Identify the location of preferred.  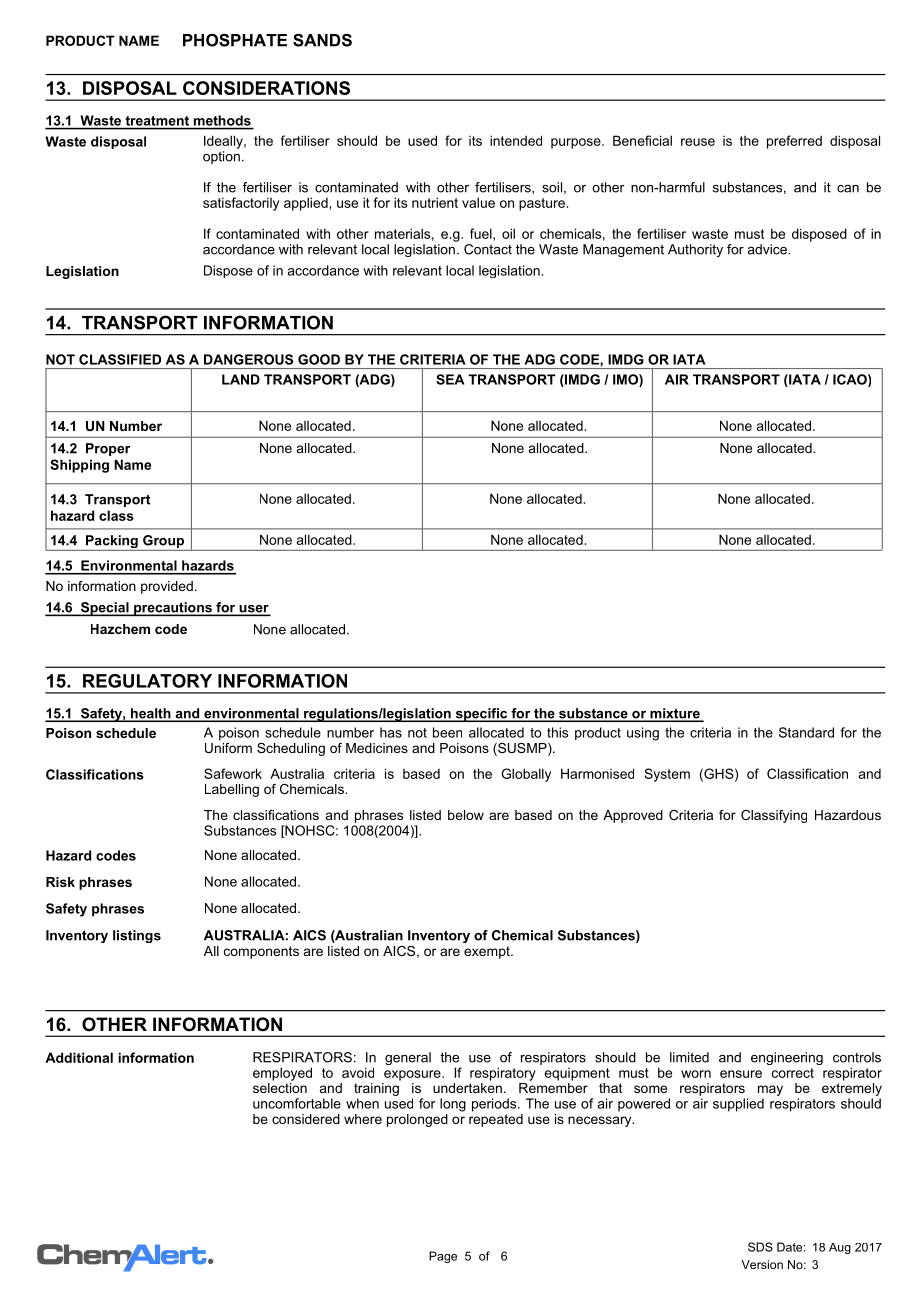
(794, 142).
